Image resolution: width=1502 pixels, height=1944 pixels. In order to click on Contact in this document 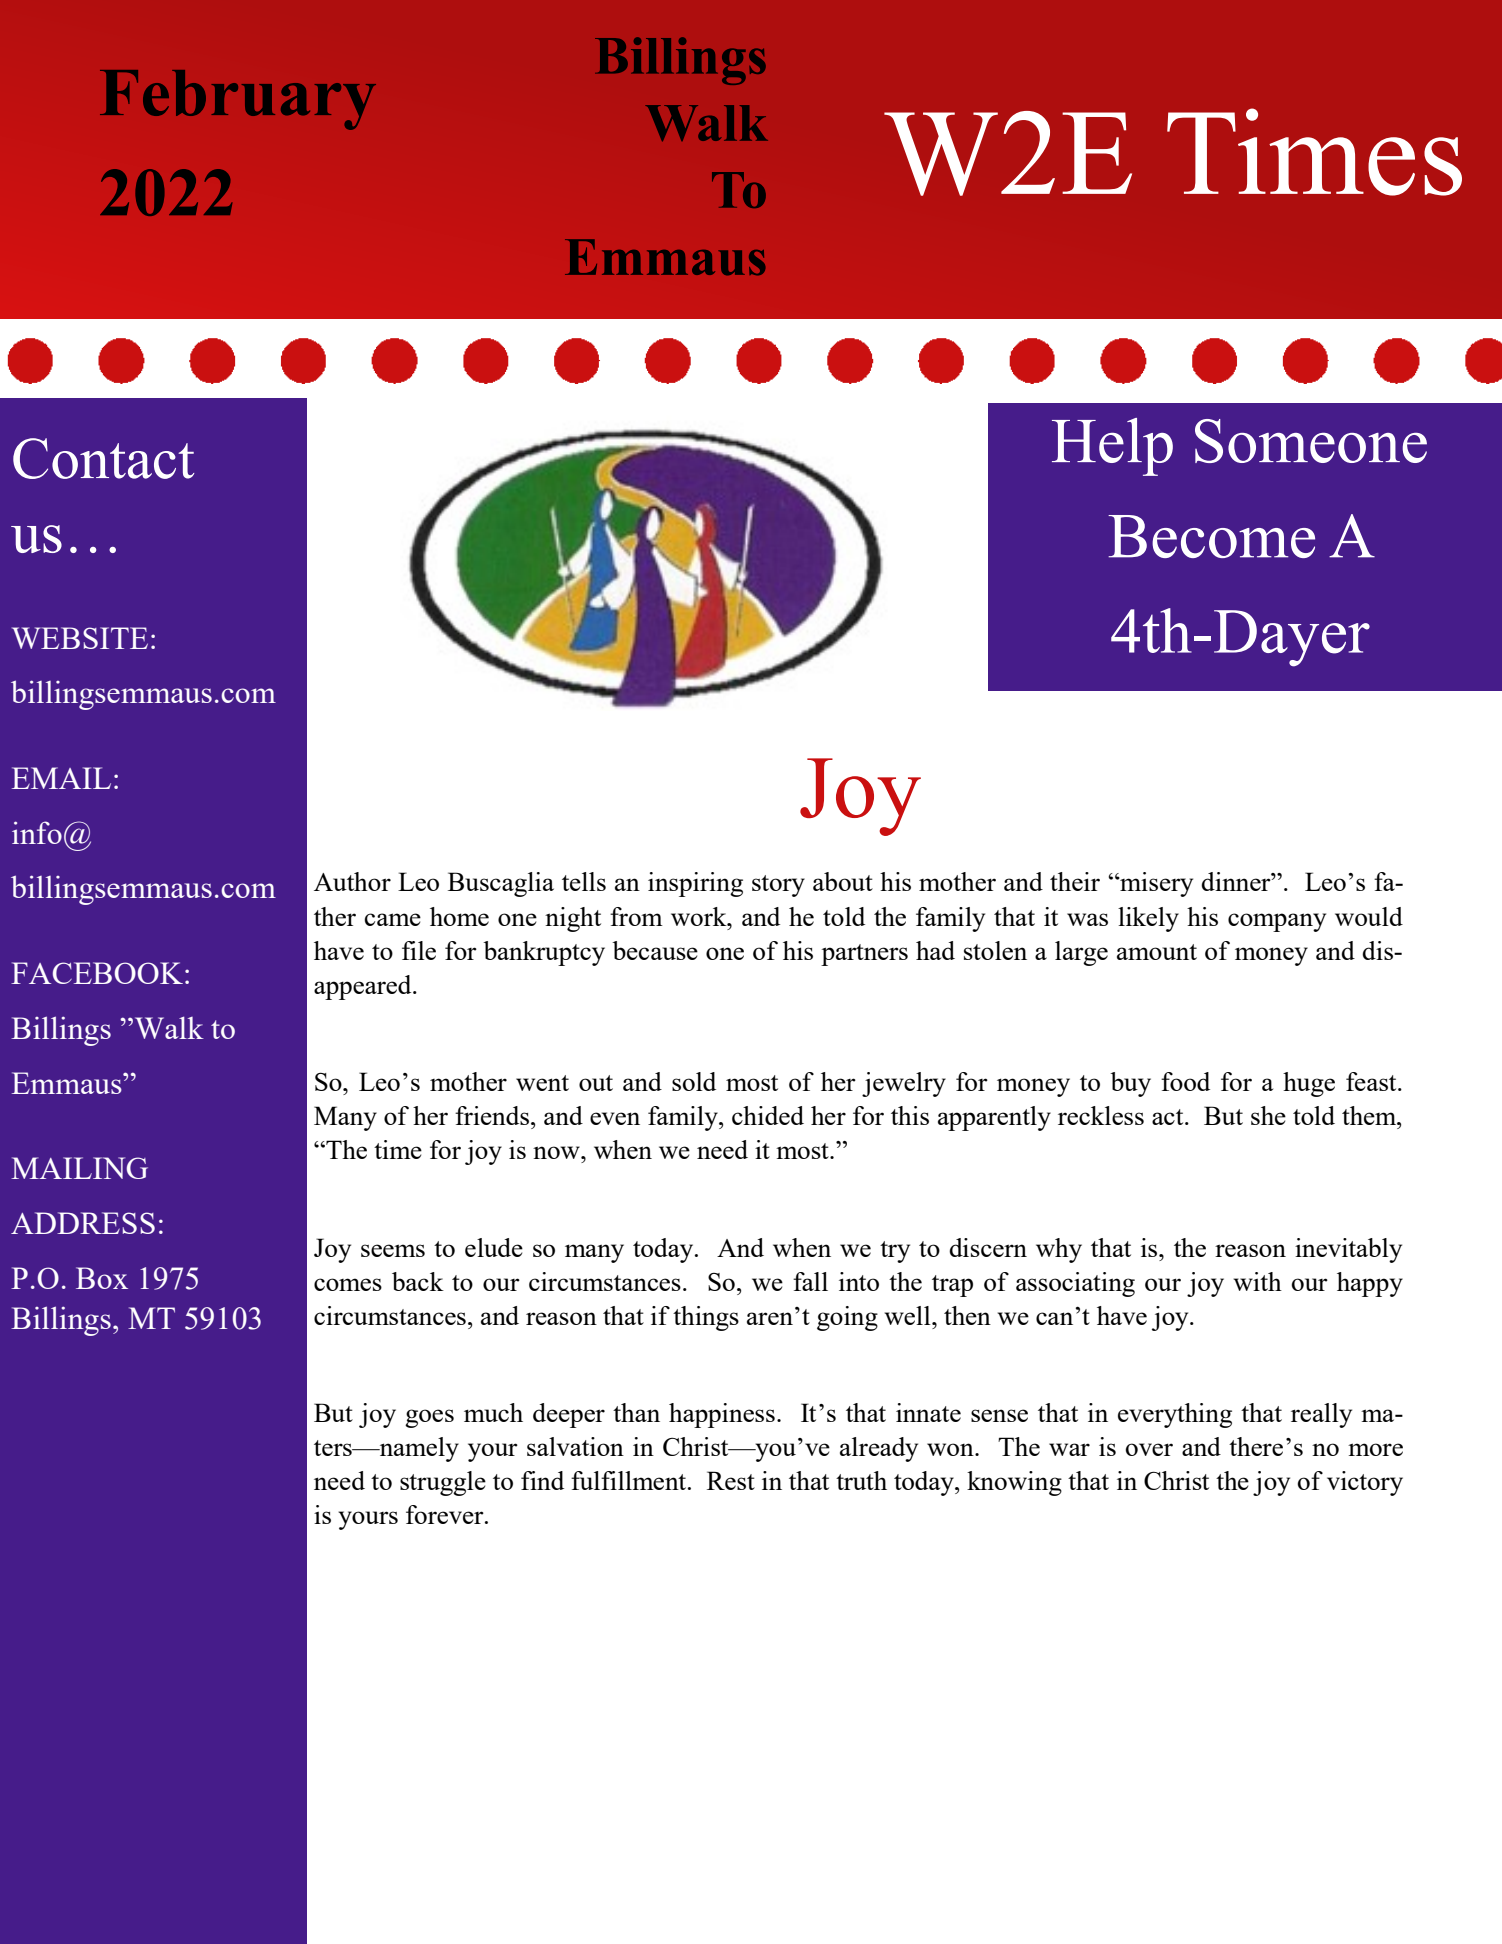, I will do `click(103, 458)`.
